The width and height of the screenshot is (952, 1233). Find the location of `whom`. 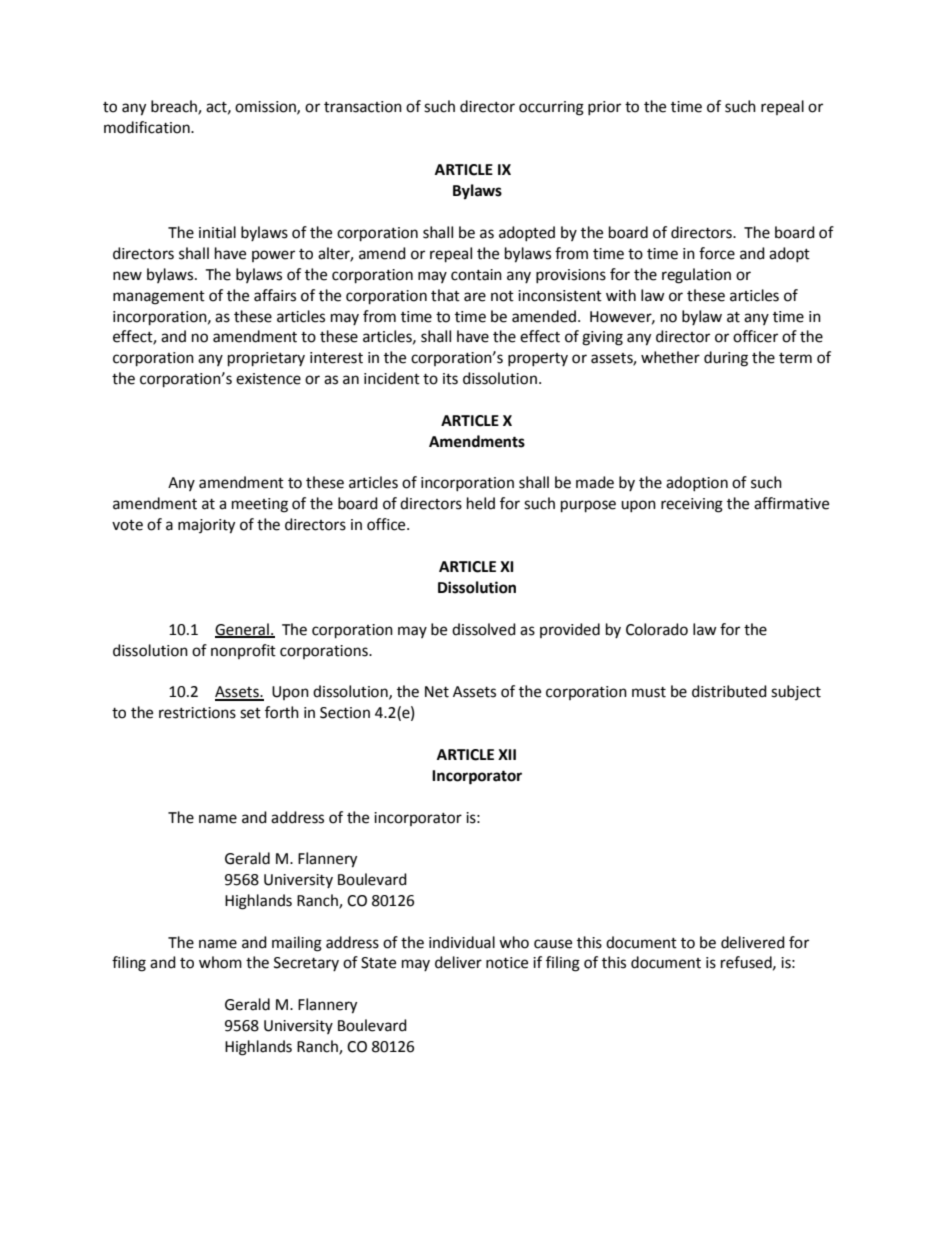

whom is located at coordinates (220, 962).
